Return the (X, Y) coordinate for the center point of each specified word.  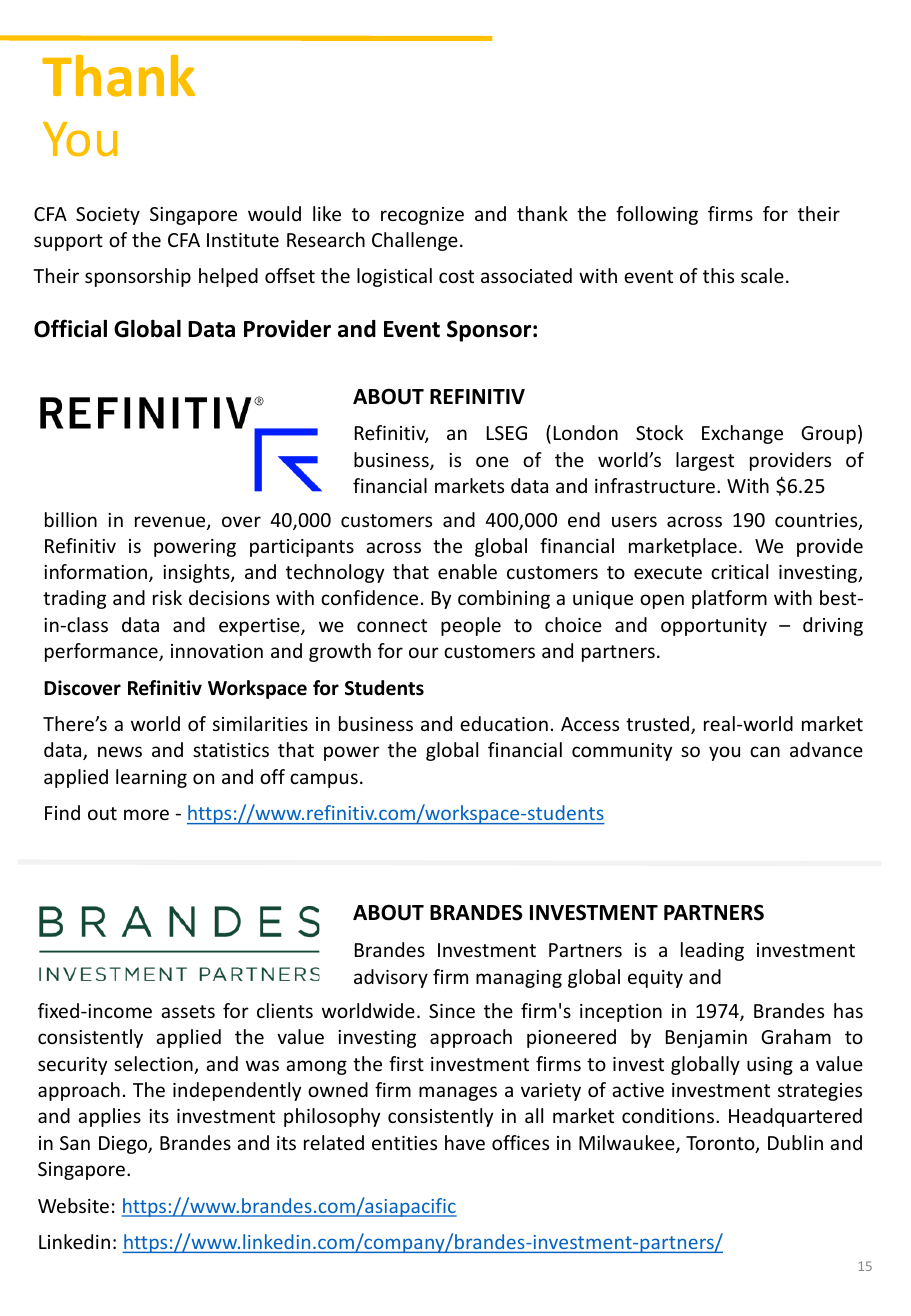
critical (739, 571)
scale (762, 275)
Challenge (415, 241)
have (465, 1142)
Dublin (795, 1142)
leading (712, 951)
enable (467, 571)
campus (324, 780)
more (146, 814)
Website (73, 1205)
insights (197, 573)
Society (108, 216)
